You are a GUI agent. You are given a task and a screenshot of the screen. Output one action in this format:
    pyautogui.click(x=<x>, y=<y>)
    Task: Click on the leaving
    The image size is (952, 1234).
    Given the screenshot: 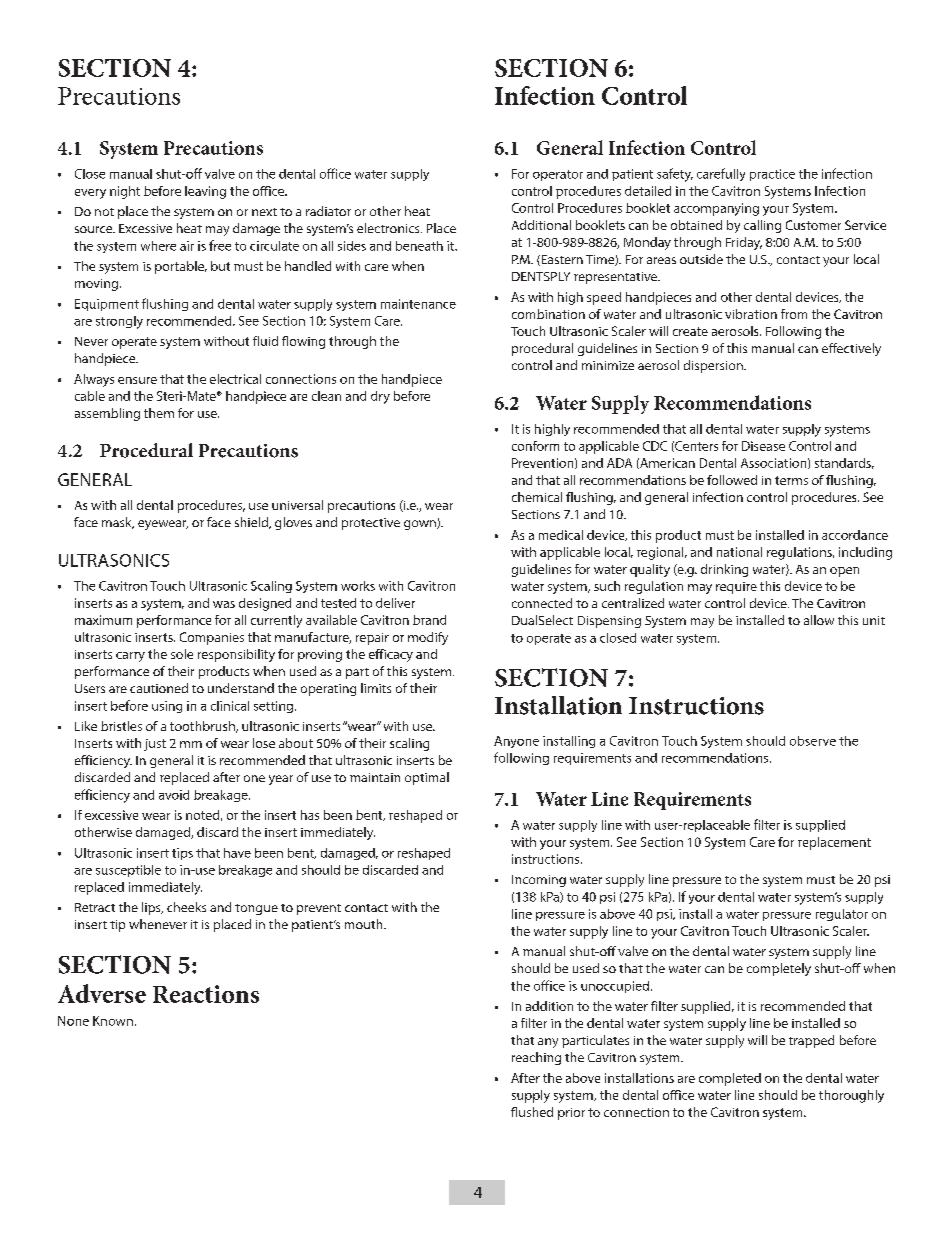 What is the action you would take?
    pyautogui.click(x=205, y=192)
